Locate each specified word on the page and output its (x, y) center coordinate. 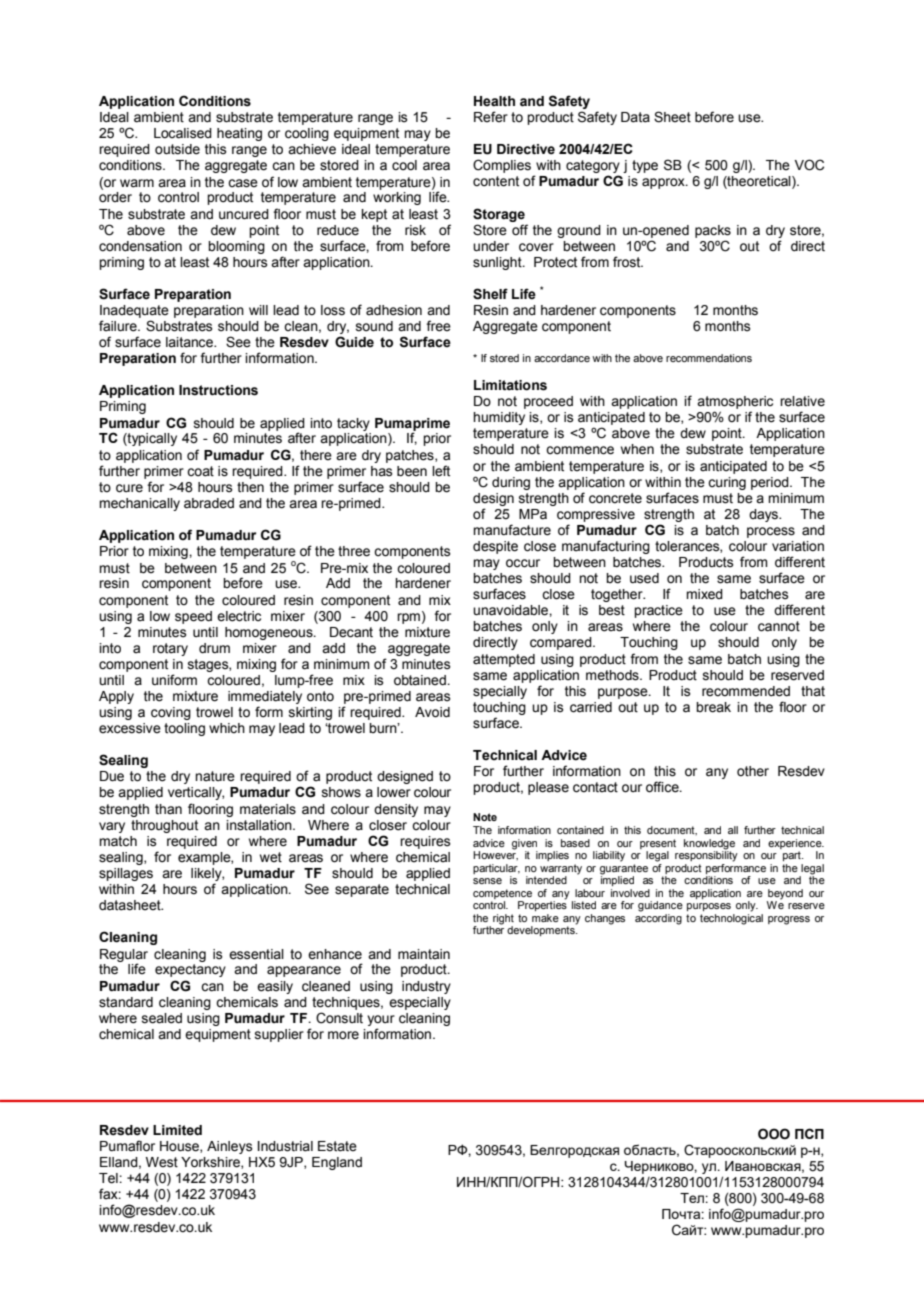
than (168, 809)
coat (200, 471)
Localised (183, 133)
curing (727, 483)
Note (485, 817)
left (441, 471)
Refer (491, 116)
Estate (337, 1146)
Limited (177, 1130)
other (753, 771)
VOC (809, 165)
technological (731, 919)
